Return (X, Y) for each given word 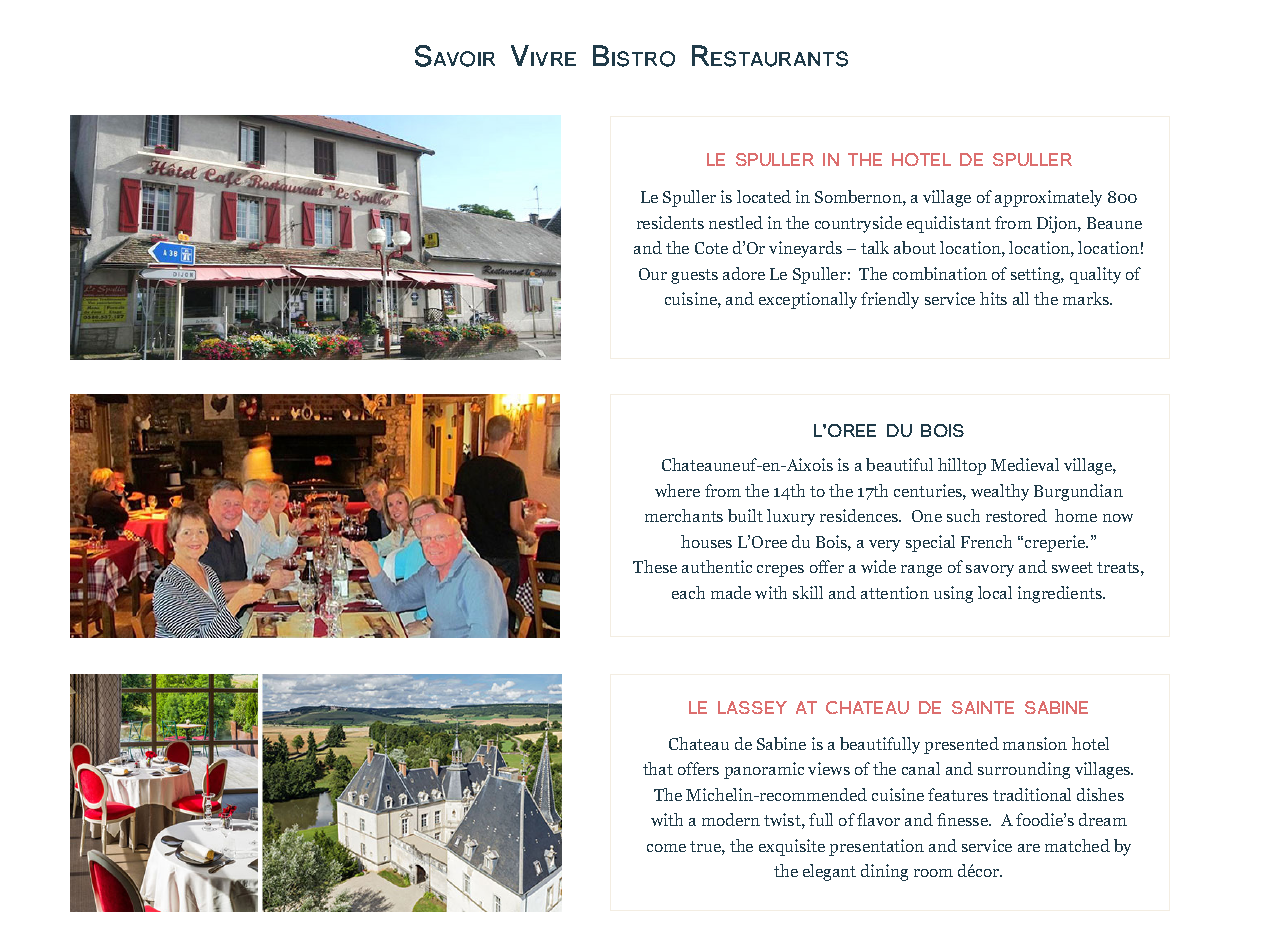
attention (895, 592)
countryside (858, 224)
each (688, 592)
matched (1077, 845)
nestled (736, 222)
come (666, 848)
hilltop (962, 466)
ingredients (1061, 594)
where (677, 490)
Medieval (1025, 464)
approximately (1048, 198)
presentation (876, 847)
